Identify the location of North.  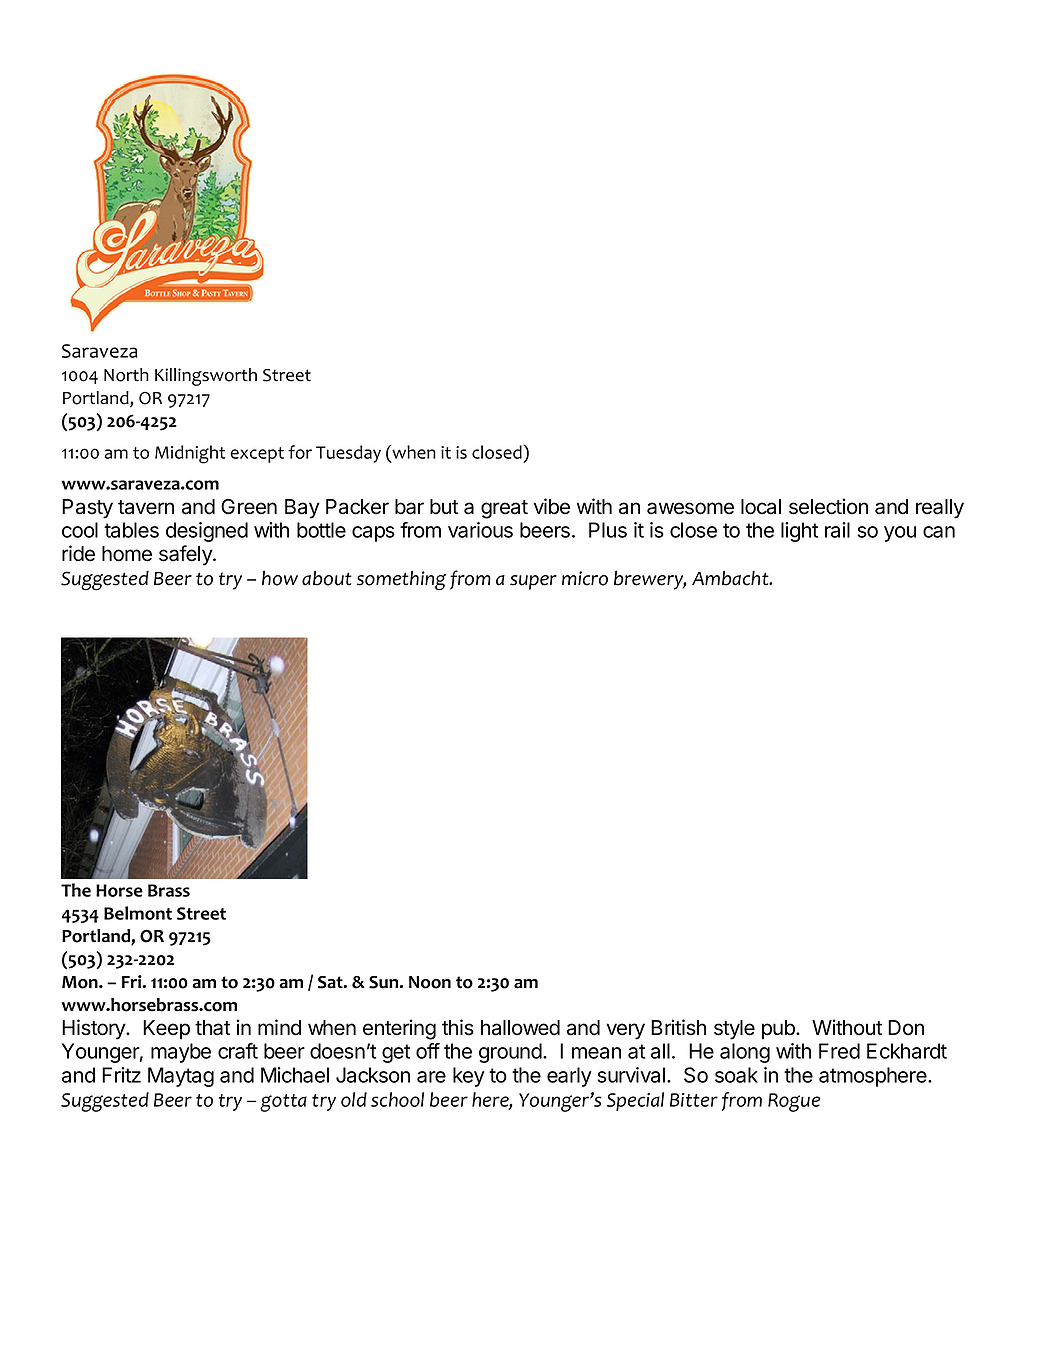
(126, 375).
